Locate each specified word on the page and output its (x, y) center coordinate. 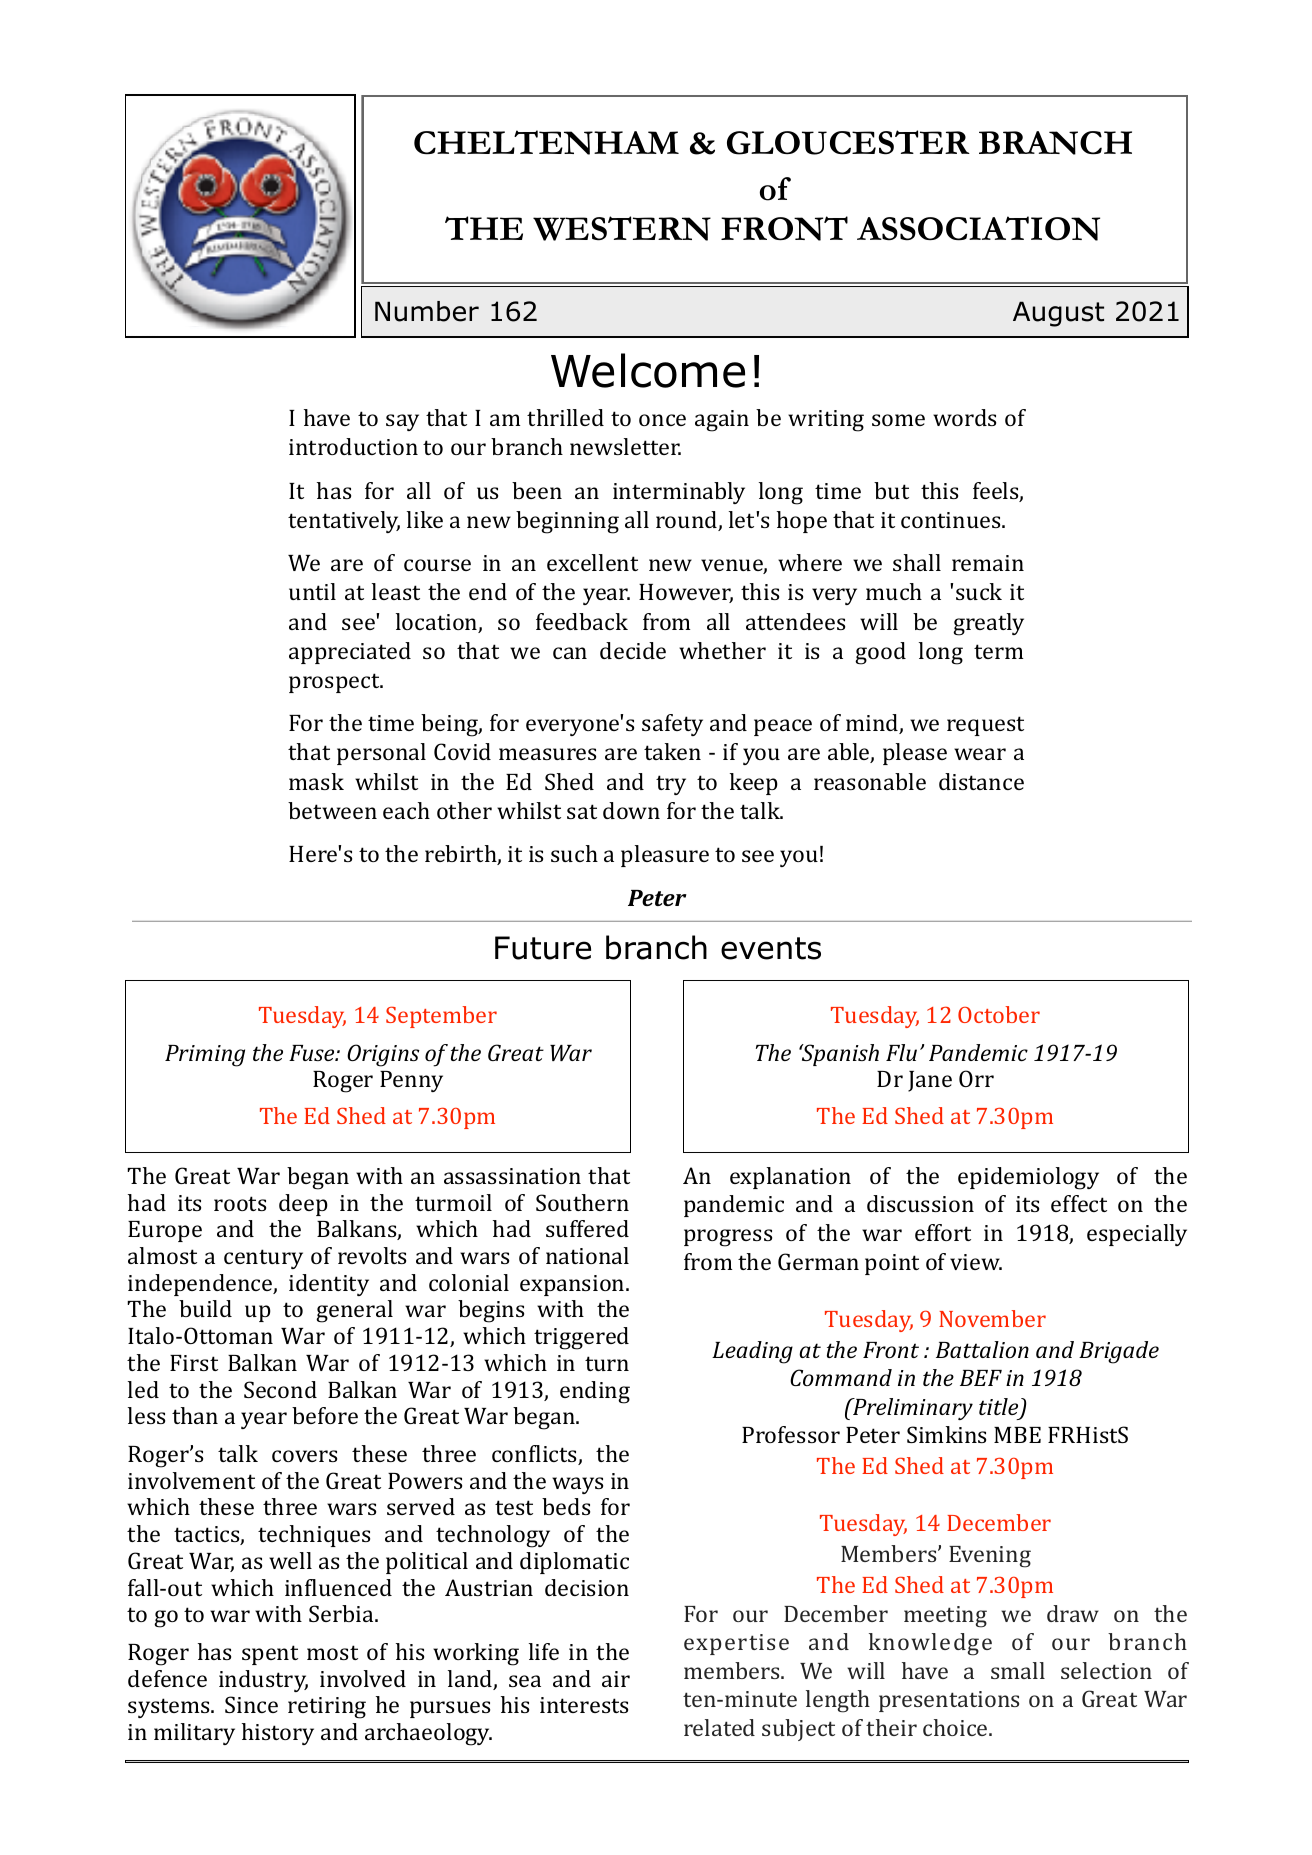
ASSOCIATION (978, 228)
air (616, 1679)
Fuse (313, 1053)
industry (263, 1681)
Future (543, 948)
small (1018, 1670)
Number (427, 311)
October (999, 1014)
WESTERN (622, 228)
